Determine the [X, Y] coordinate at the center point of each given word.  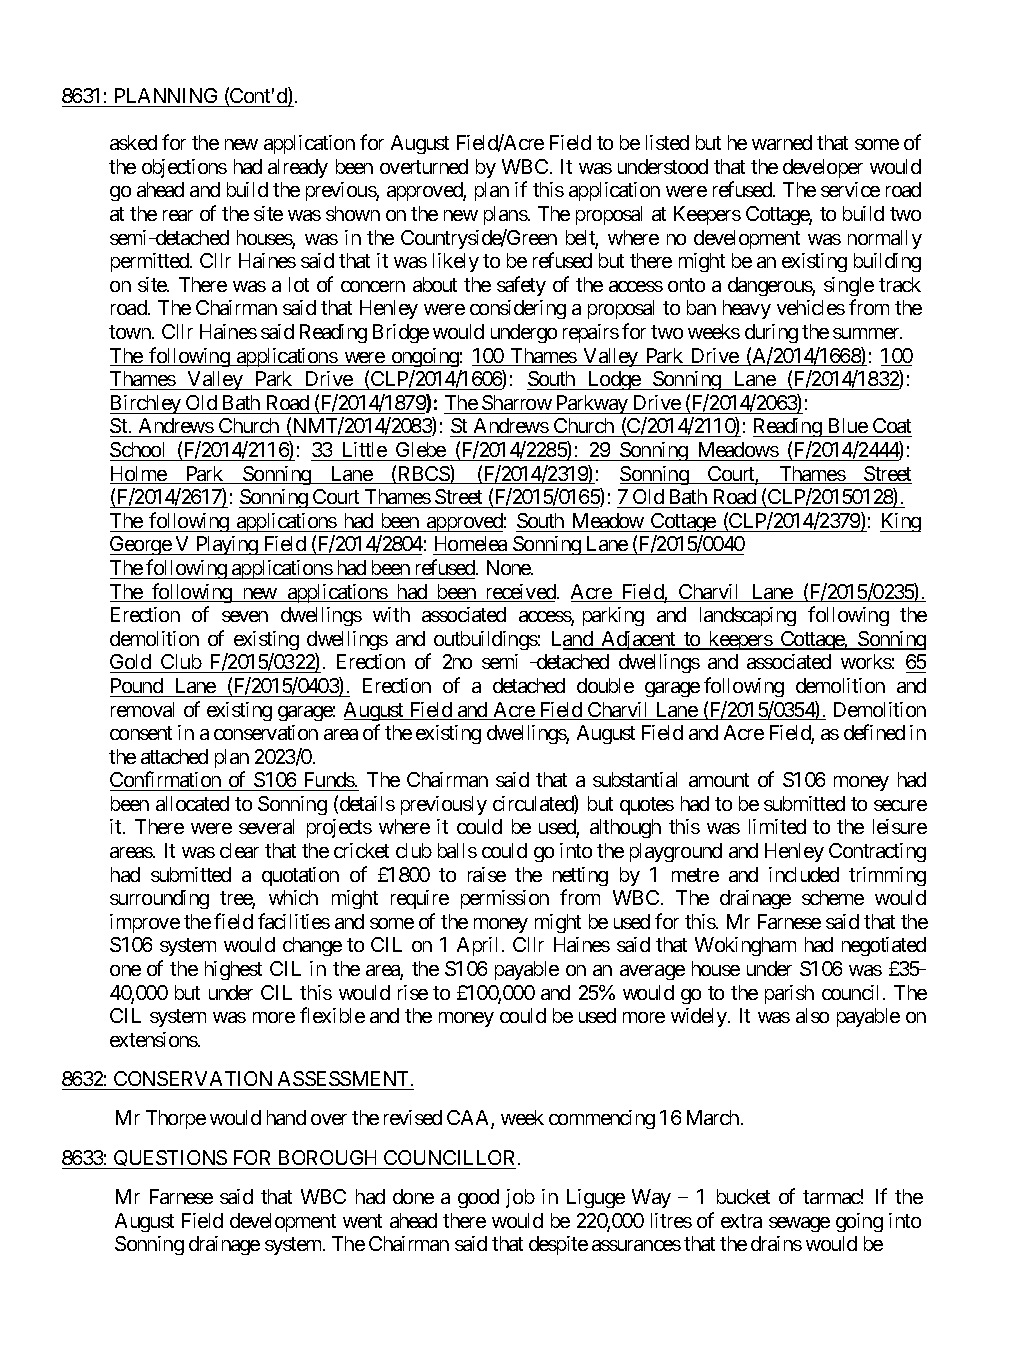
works [866, 661]
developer [823, 168]
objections [184, 168]
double [605, 685]
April [477, 946]
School [137, 449]
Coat [891, 427]
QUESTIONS [170, 1159]
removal [142, 709]
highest [233, 970]
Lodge [614, 380]
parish [789, 994]
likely [456, 262]
